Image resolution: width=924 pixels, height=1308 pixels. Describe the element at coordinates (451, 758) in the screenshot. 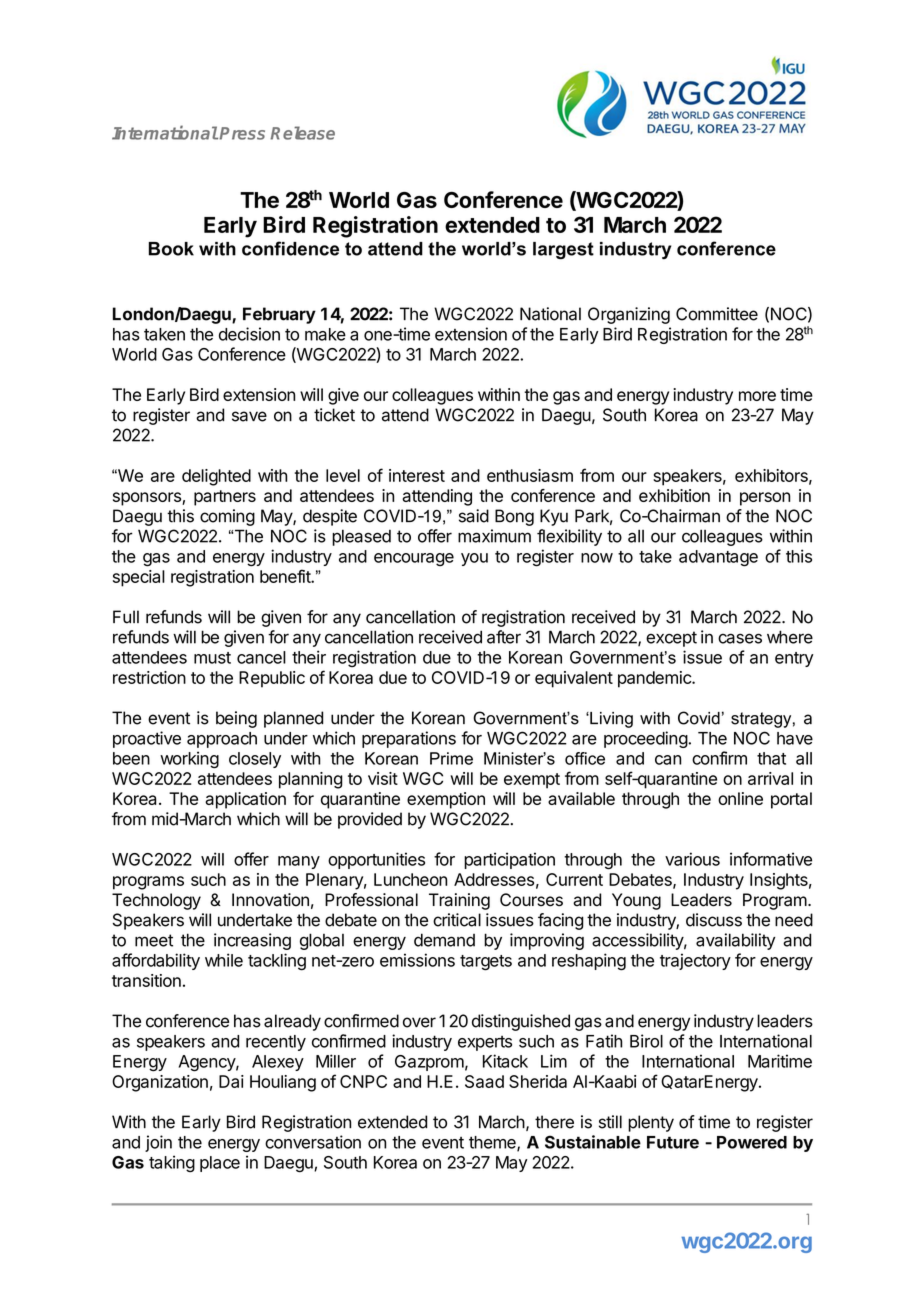

I see `Prime` at that location.
